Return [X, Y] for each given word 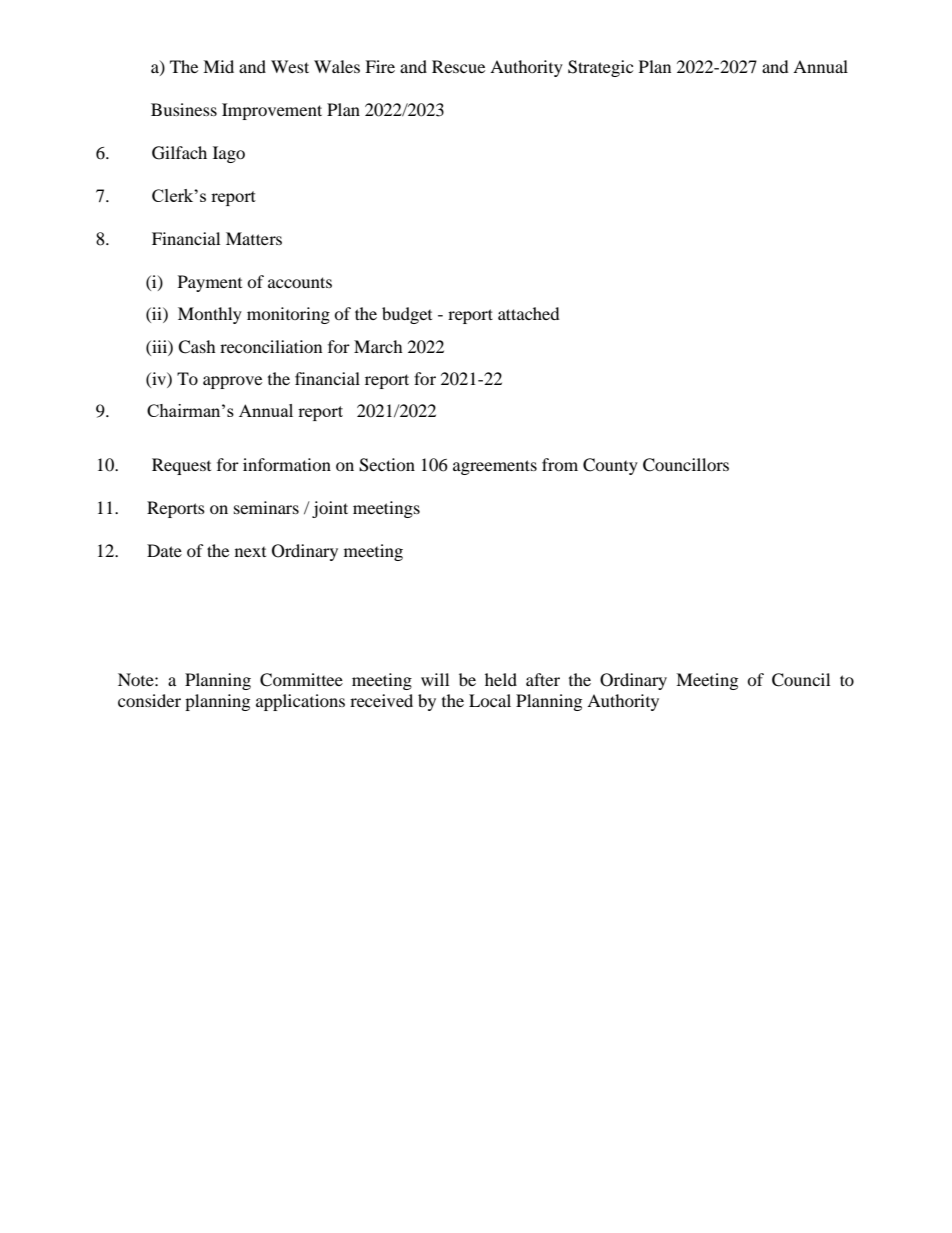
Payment [210, 283]
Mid [218, 66]
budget [407, 315]
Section [387, 465]
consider [149, 700]
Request [181, 466]
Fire [380, 66]
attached [529, 313]
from [560, 464]
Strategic [600, 68]
